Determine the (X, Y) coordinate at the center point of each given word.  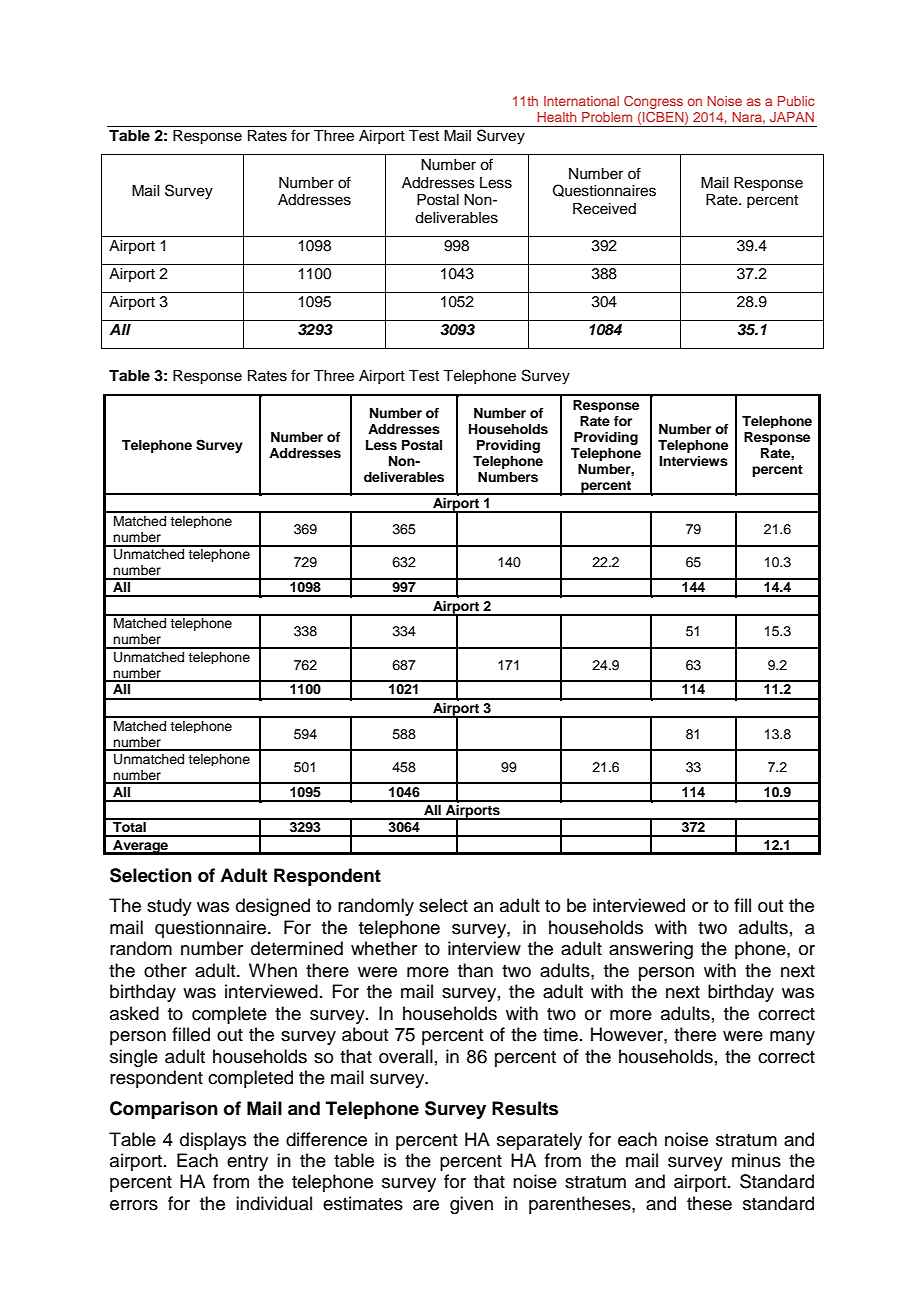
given (471, 1205)
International (581, 101)
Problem (607, 117)
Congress (653, 102)
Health (556, 117)
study (169, 907)
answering (651, 950)
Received (604, 209)
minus (756, 1160)
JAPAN (792, 117)
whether (384, 948)
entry (247, 1163)
